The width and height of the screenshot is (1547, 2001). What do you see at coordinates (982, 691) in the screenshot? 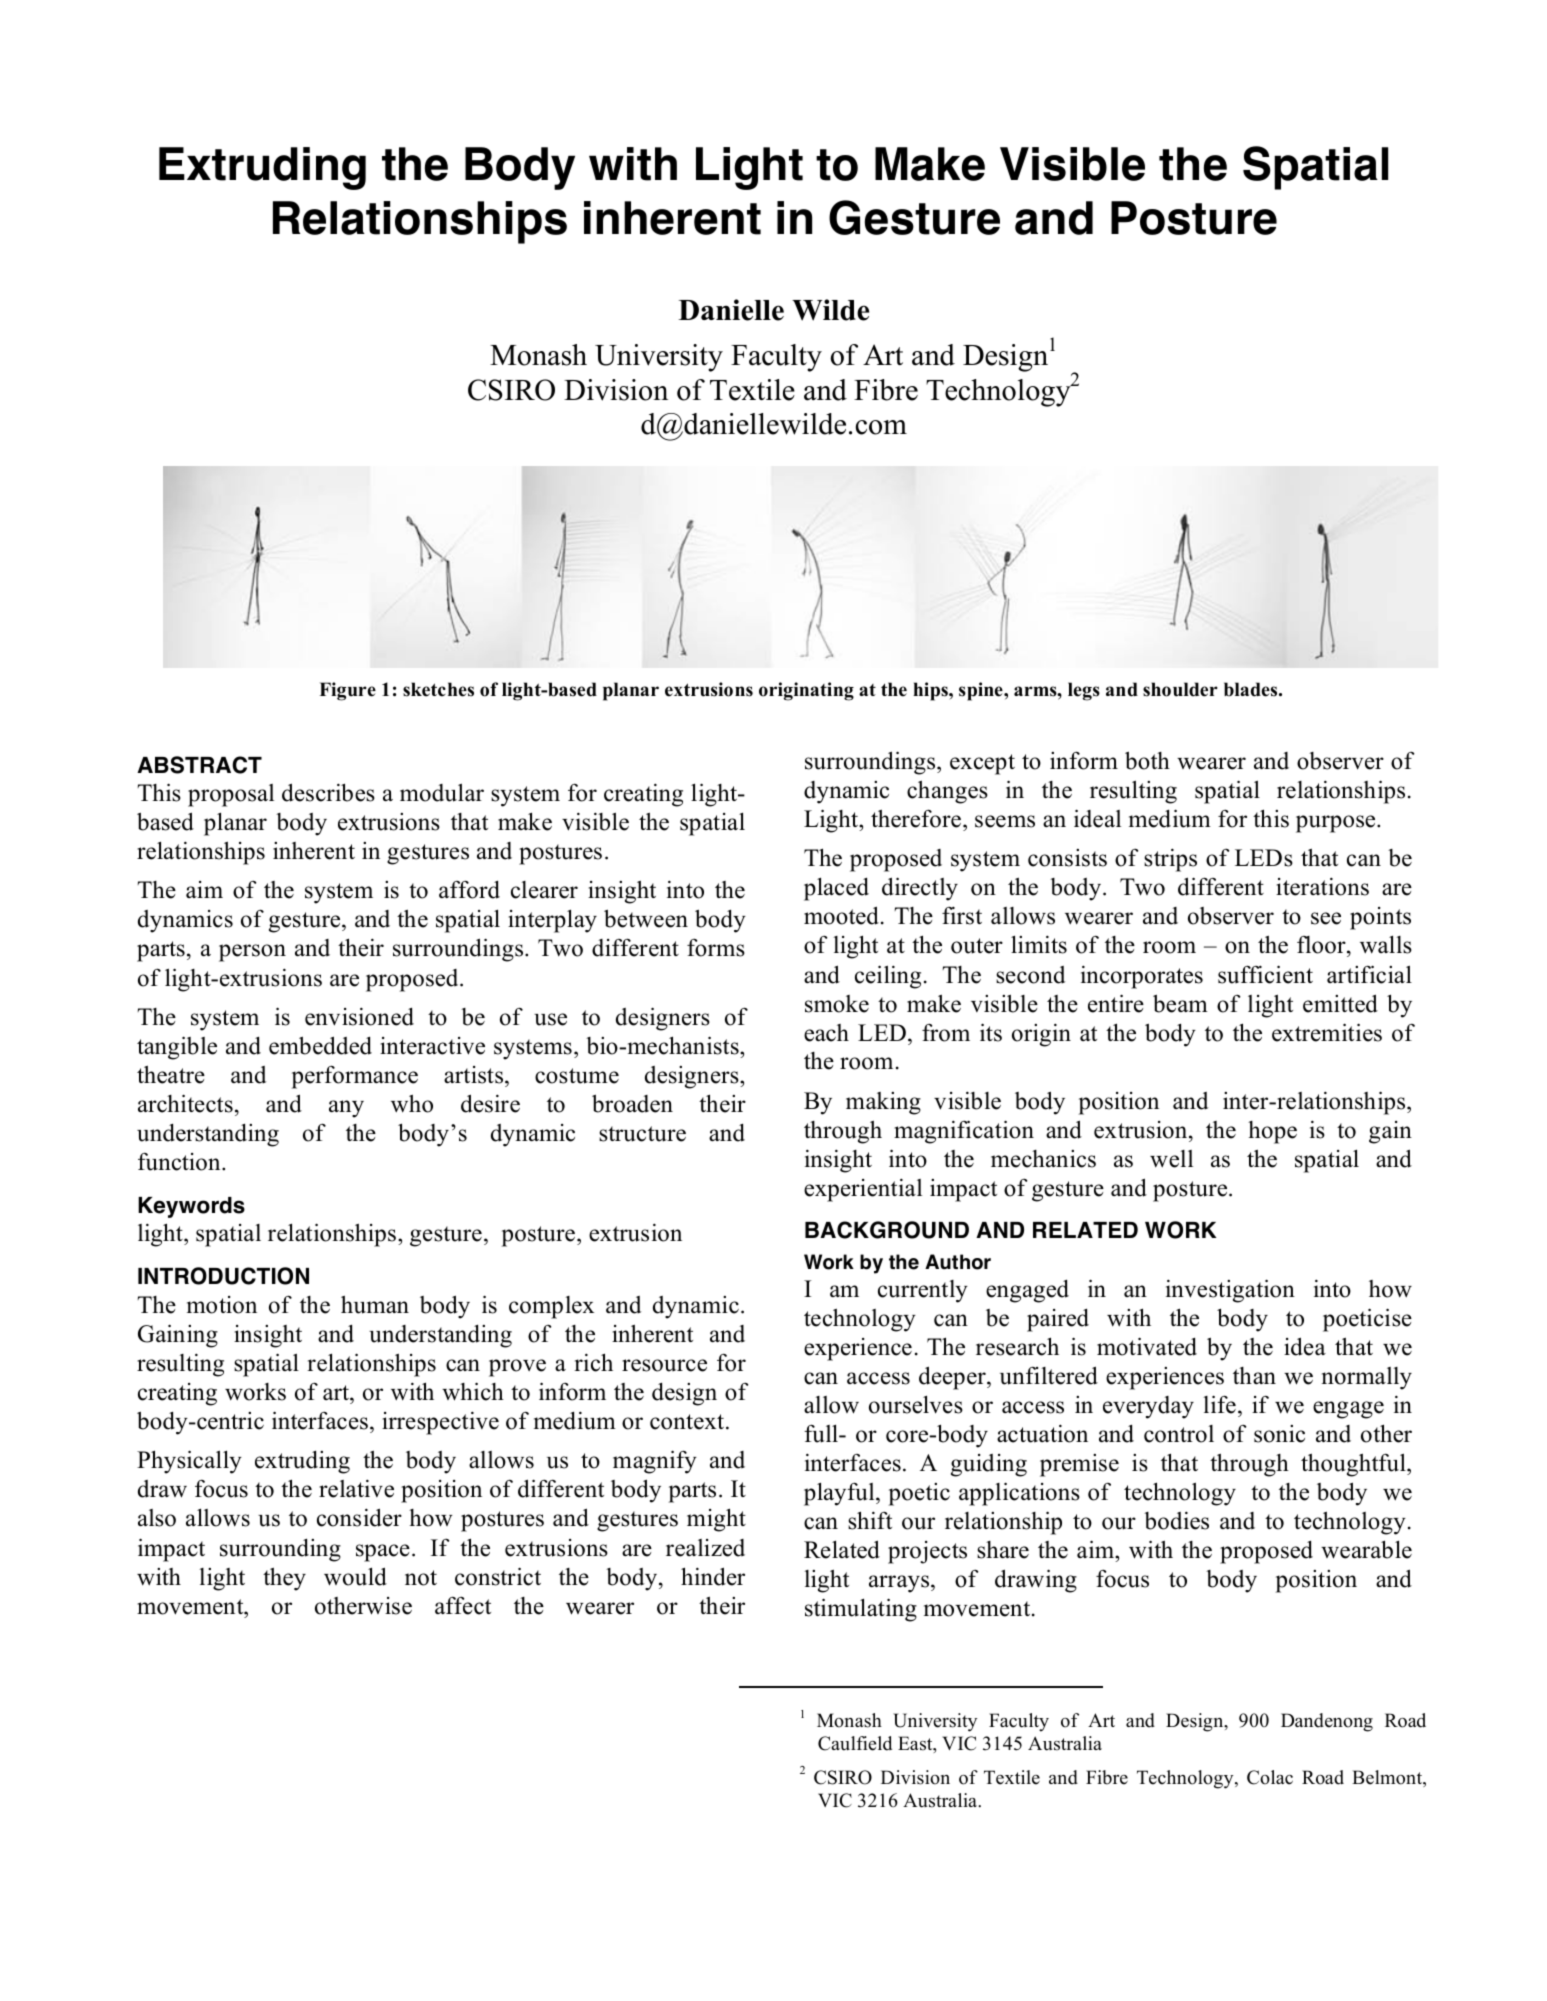
I see `spine` at bounding box center [982, 691].
